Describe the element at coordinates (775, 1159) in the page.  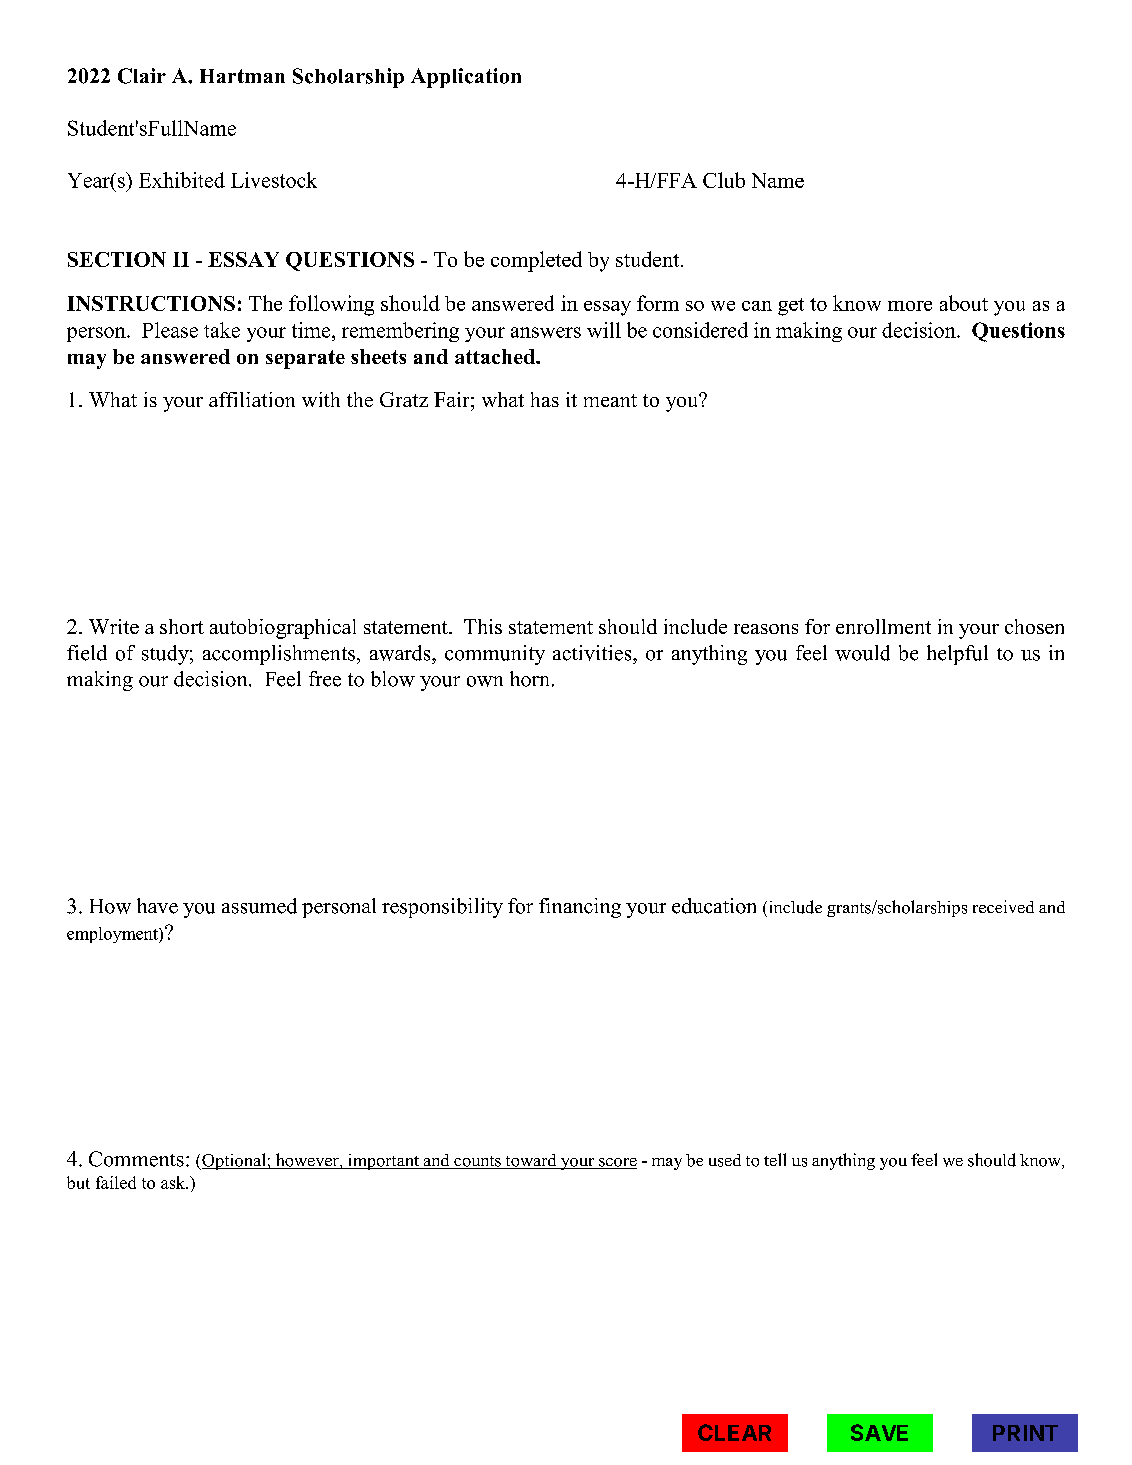
I see `tell` at that location.
